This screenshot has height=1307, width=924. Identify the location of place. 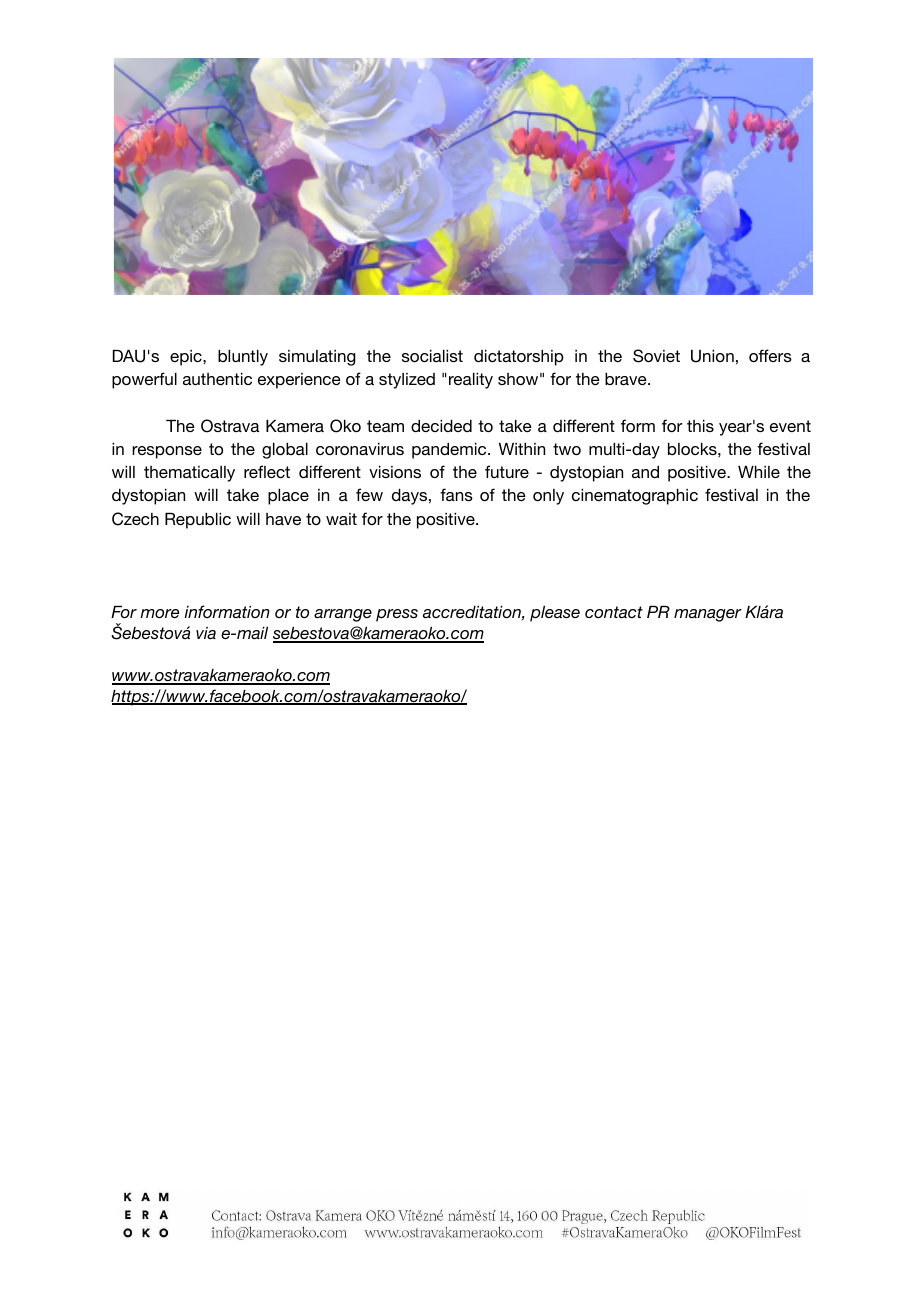
(288, 497).
